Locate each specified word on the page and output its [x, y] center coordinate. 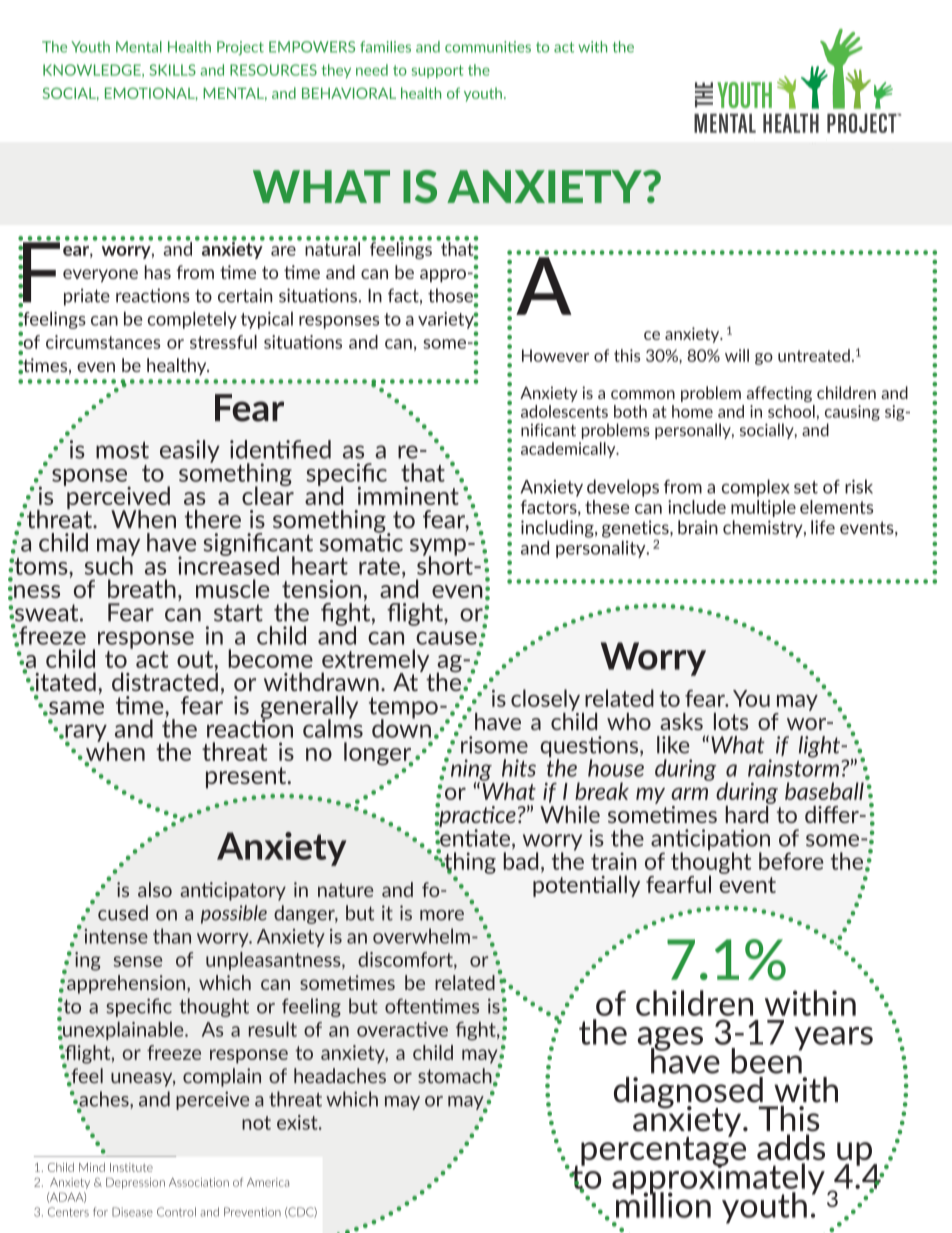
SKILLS [172, 70]
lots [731, 721]
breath [142, 588]
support [438, 71]
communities [488, 47]
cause [446, 638]
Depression [135, 1183]
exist [298, 1122]
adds [791, 1147]
